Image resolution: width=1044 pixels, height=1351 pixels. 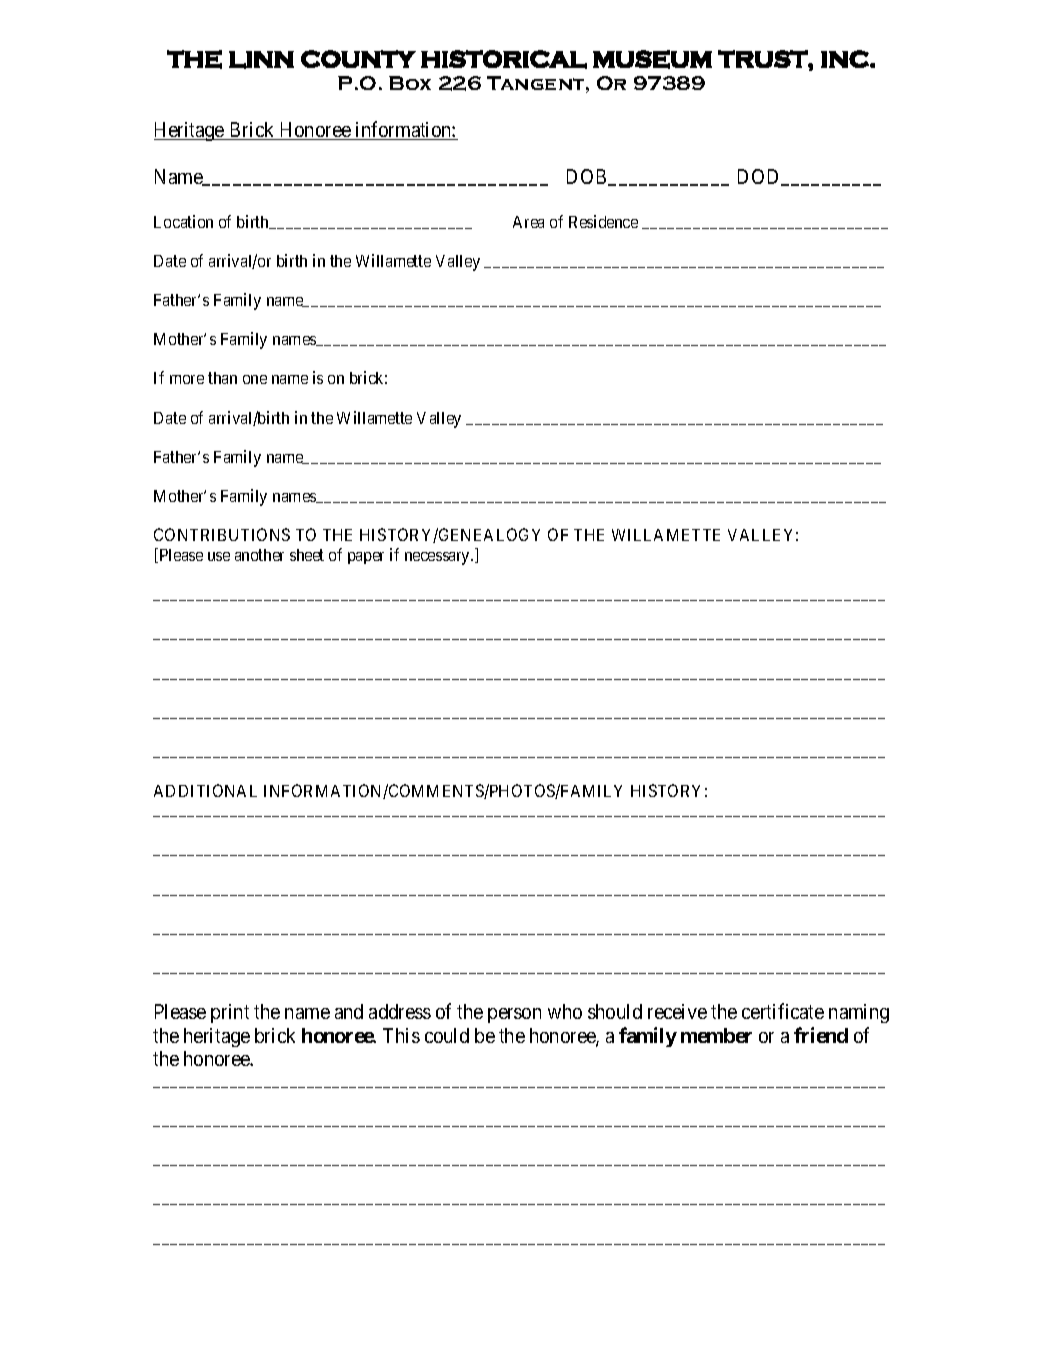 What do you see at coordinates (603, 221) in the document?
I see `Residence` at bounding box center [603, 221].
